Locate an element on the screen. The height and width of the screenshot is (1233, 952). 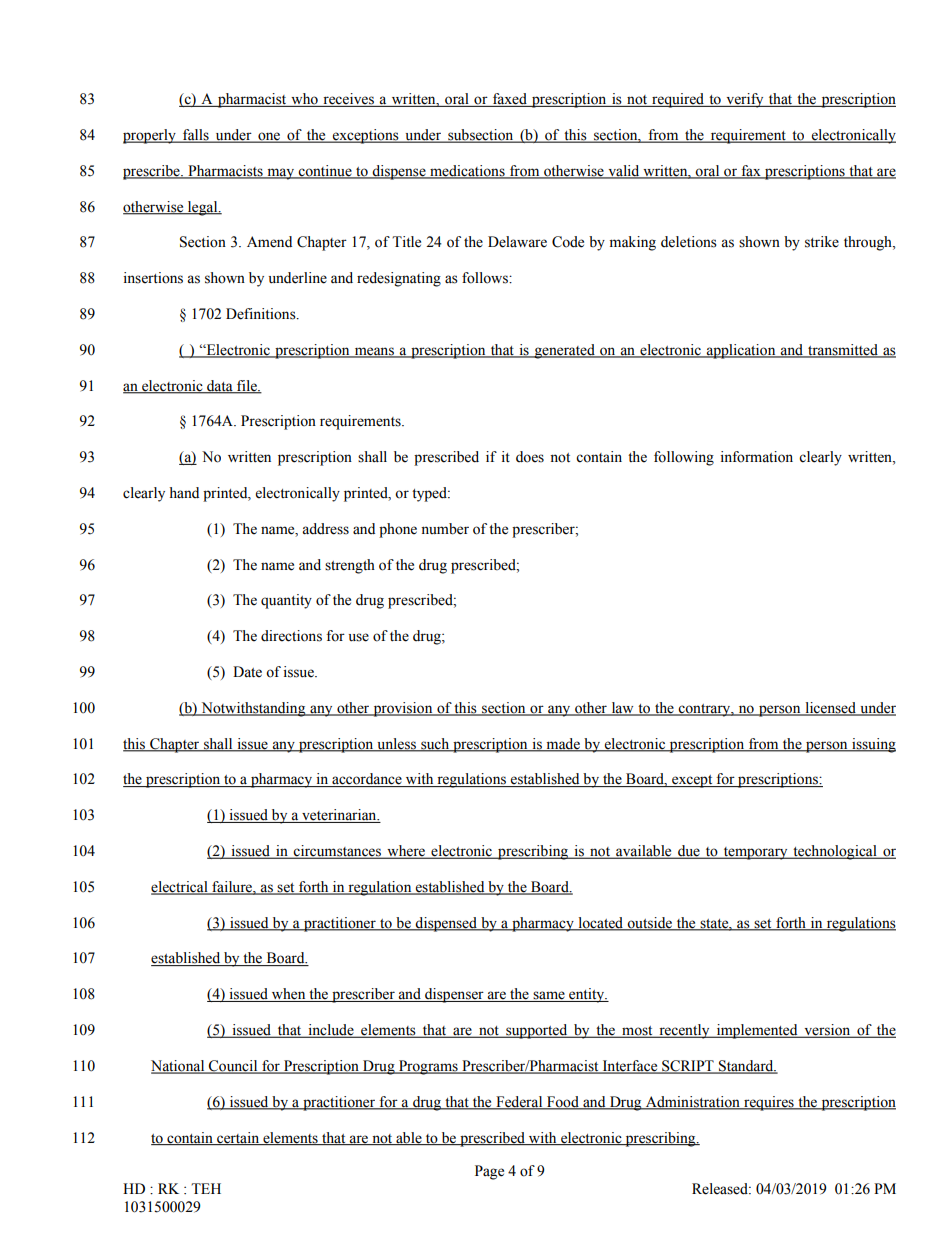
licensed is located at coordinates (830, 709).
